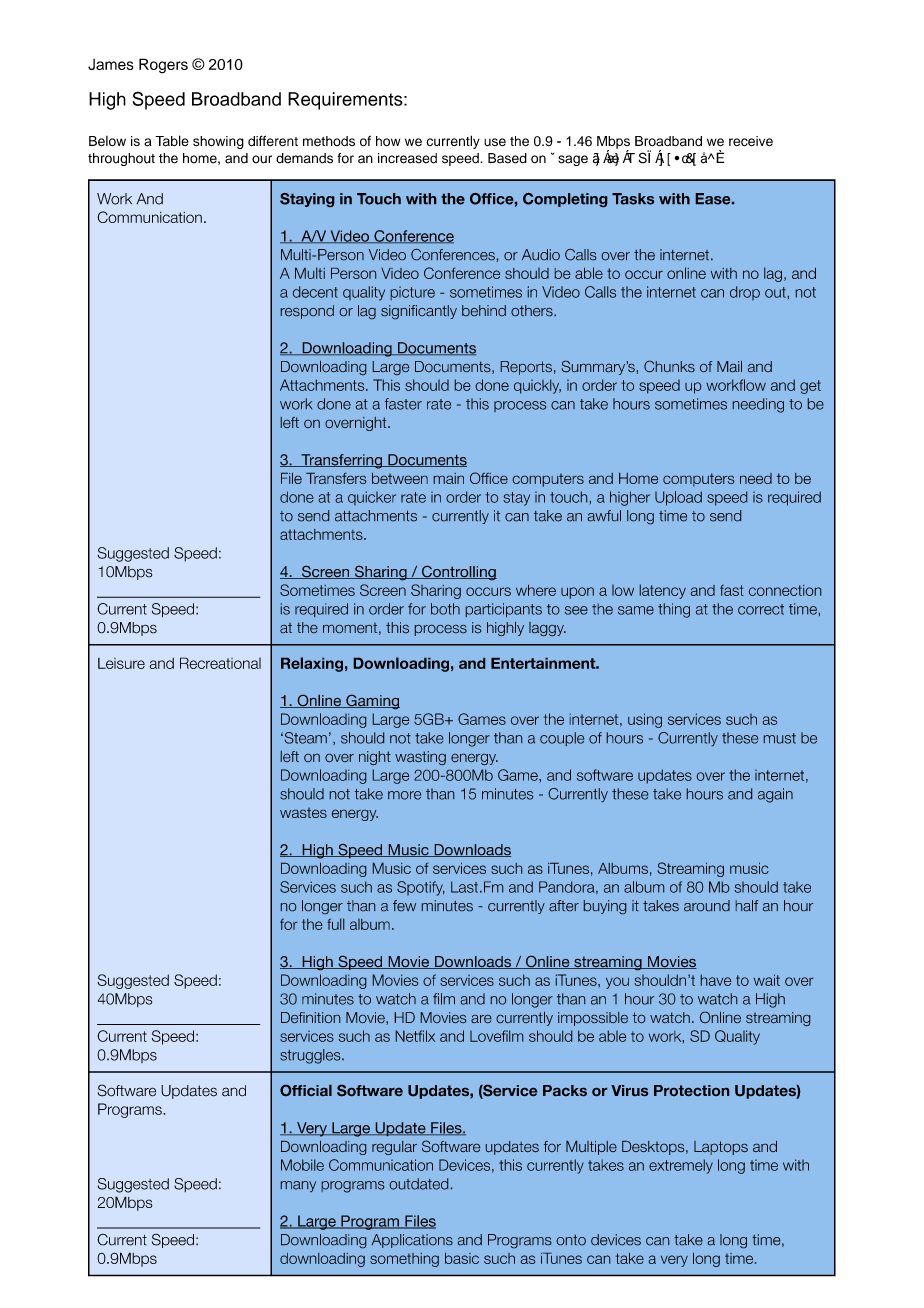 This screenshot has height=1308, width=924. I want to click on Recreational, so click(220, 663).
